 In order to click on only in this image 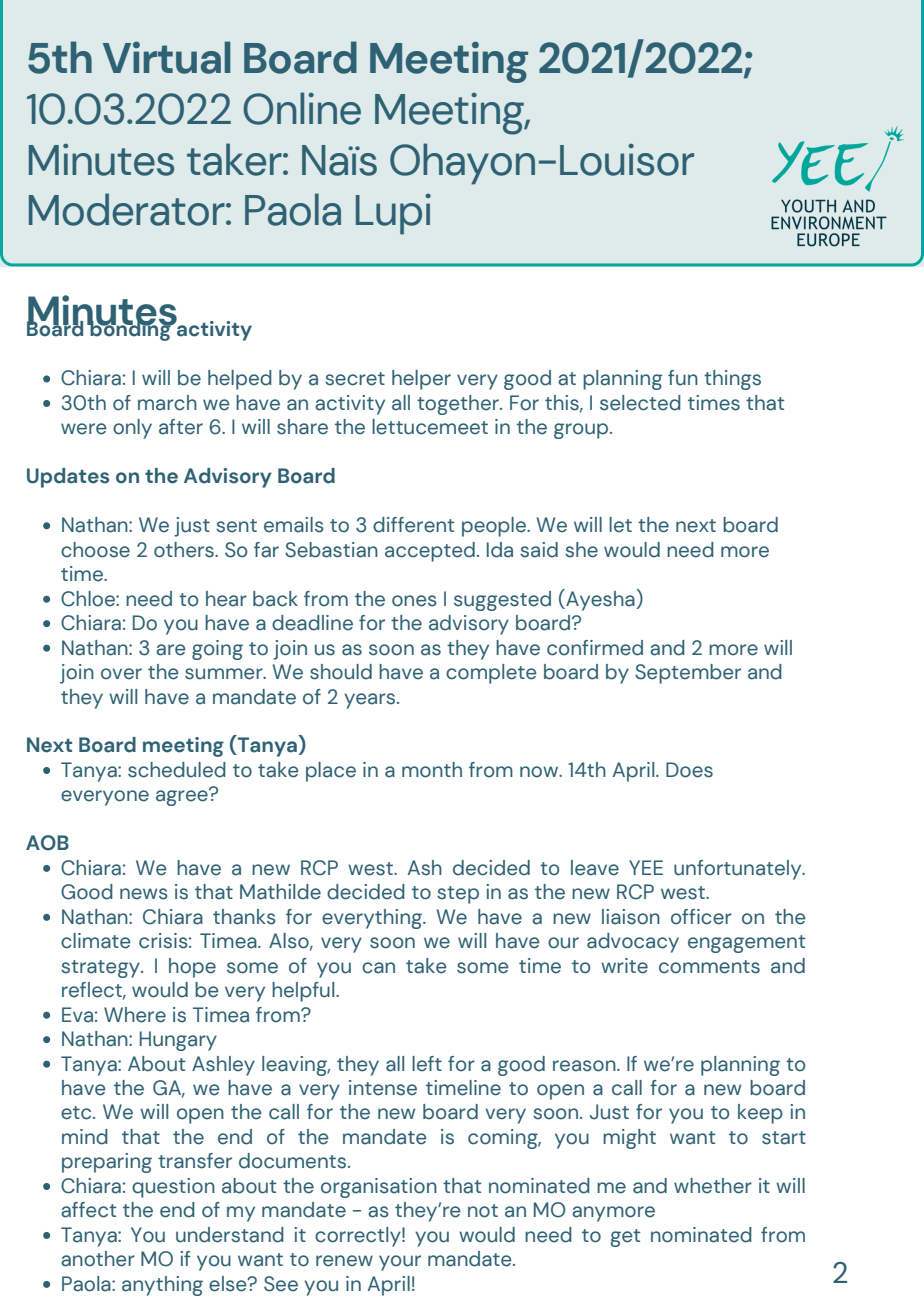, I will do `click(132, 429)`.
